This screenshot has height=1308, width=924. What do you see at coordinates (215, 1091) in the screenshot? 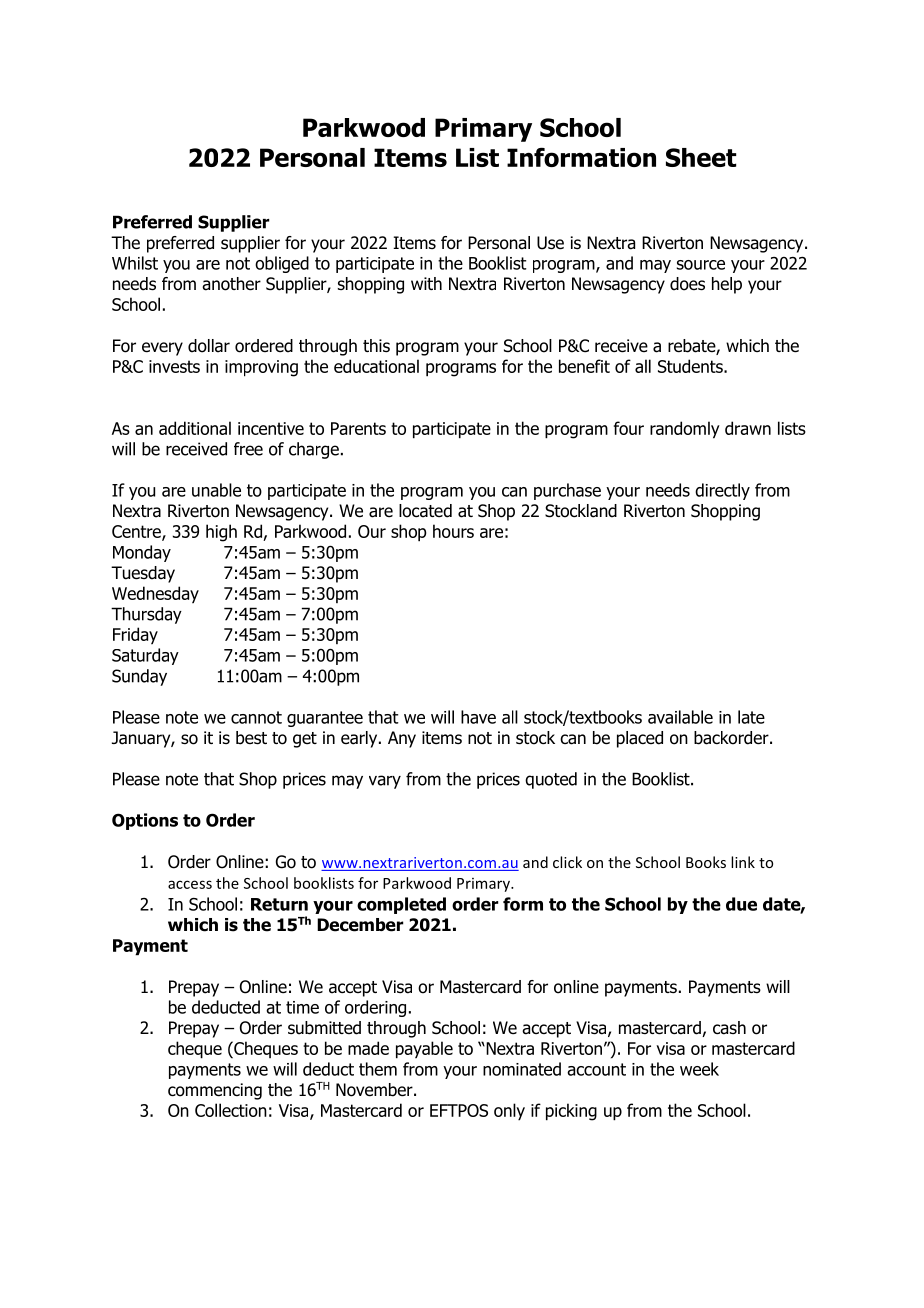
I see `commencing` at bounding box center [215, 1091].
